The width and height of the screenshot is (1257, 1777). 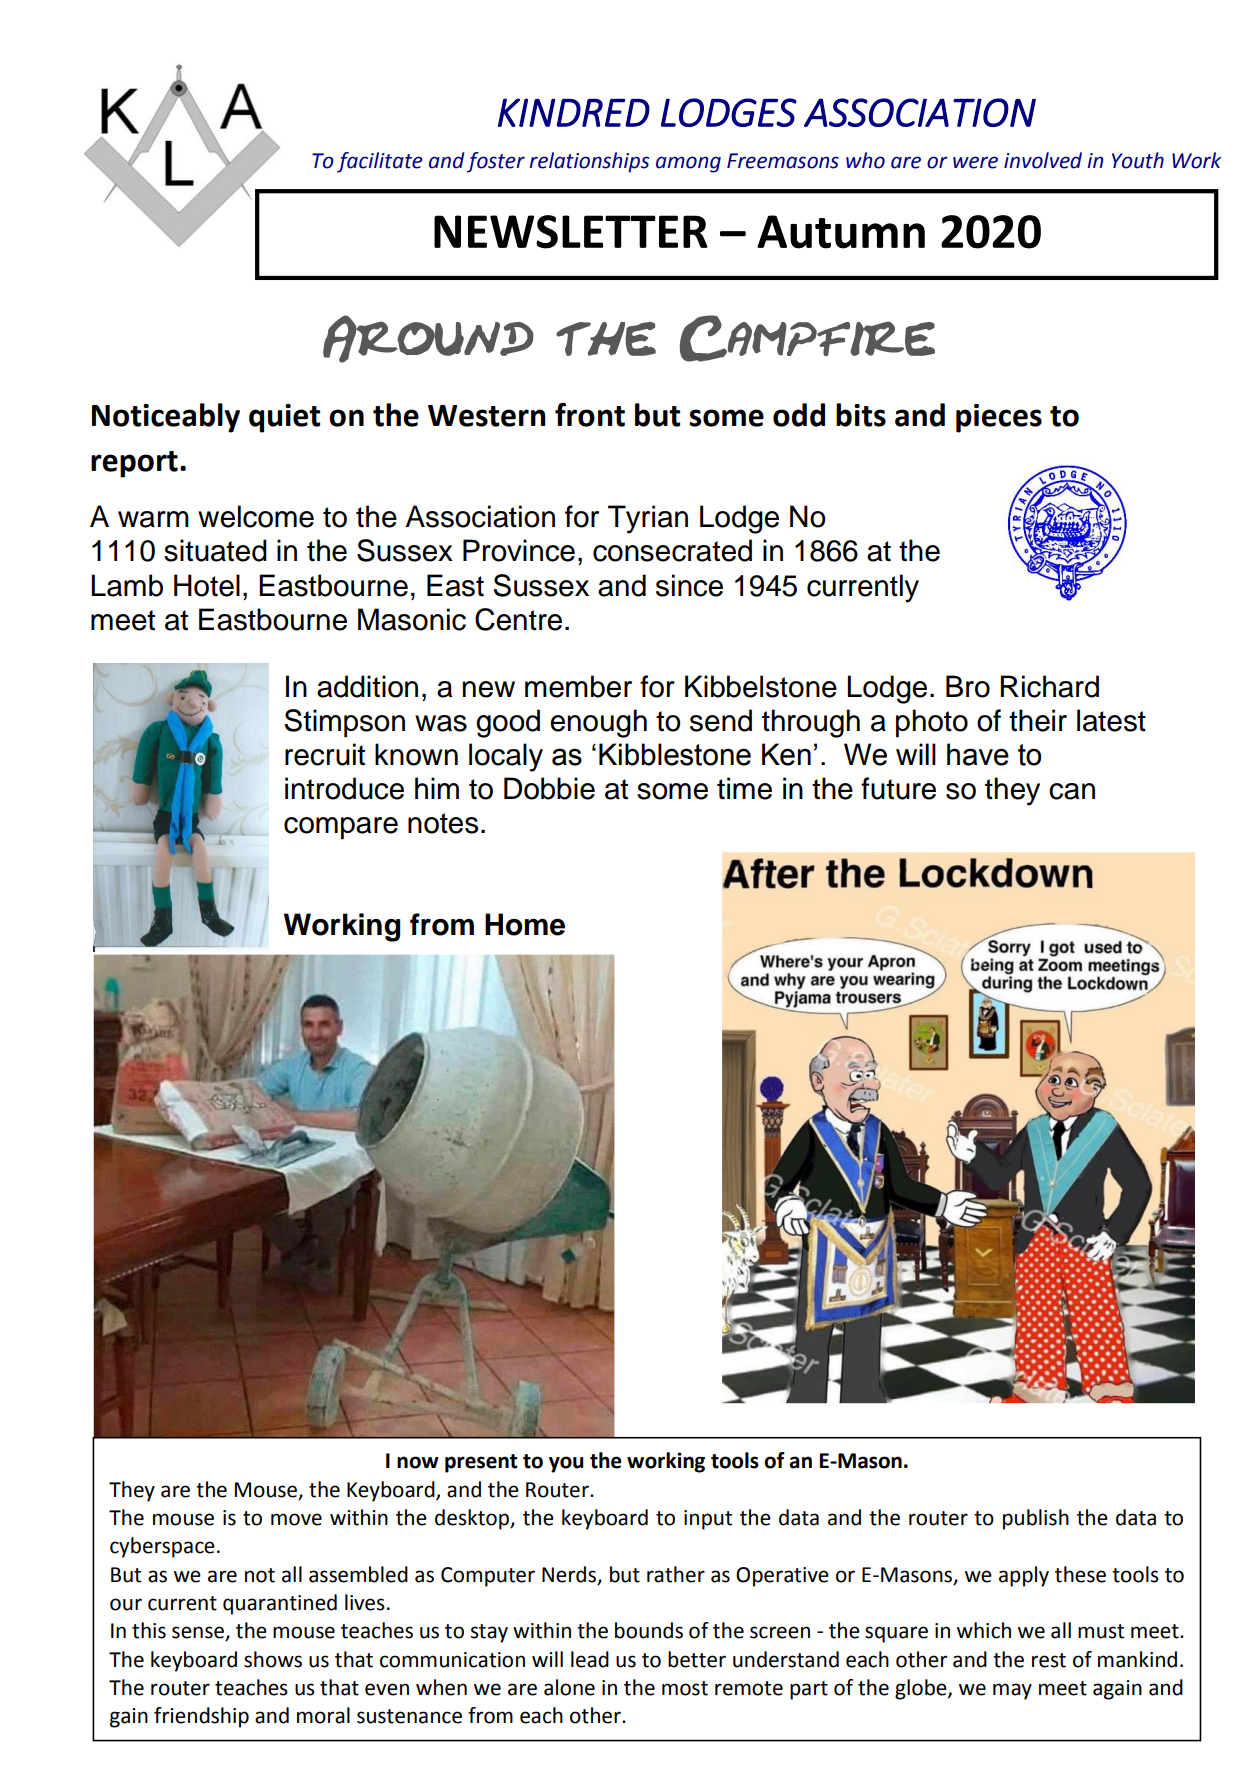 I want to click on present, so click(x=481, y=1463).
